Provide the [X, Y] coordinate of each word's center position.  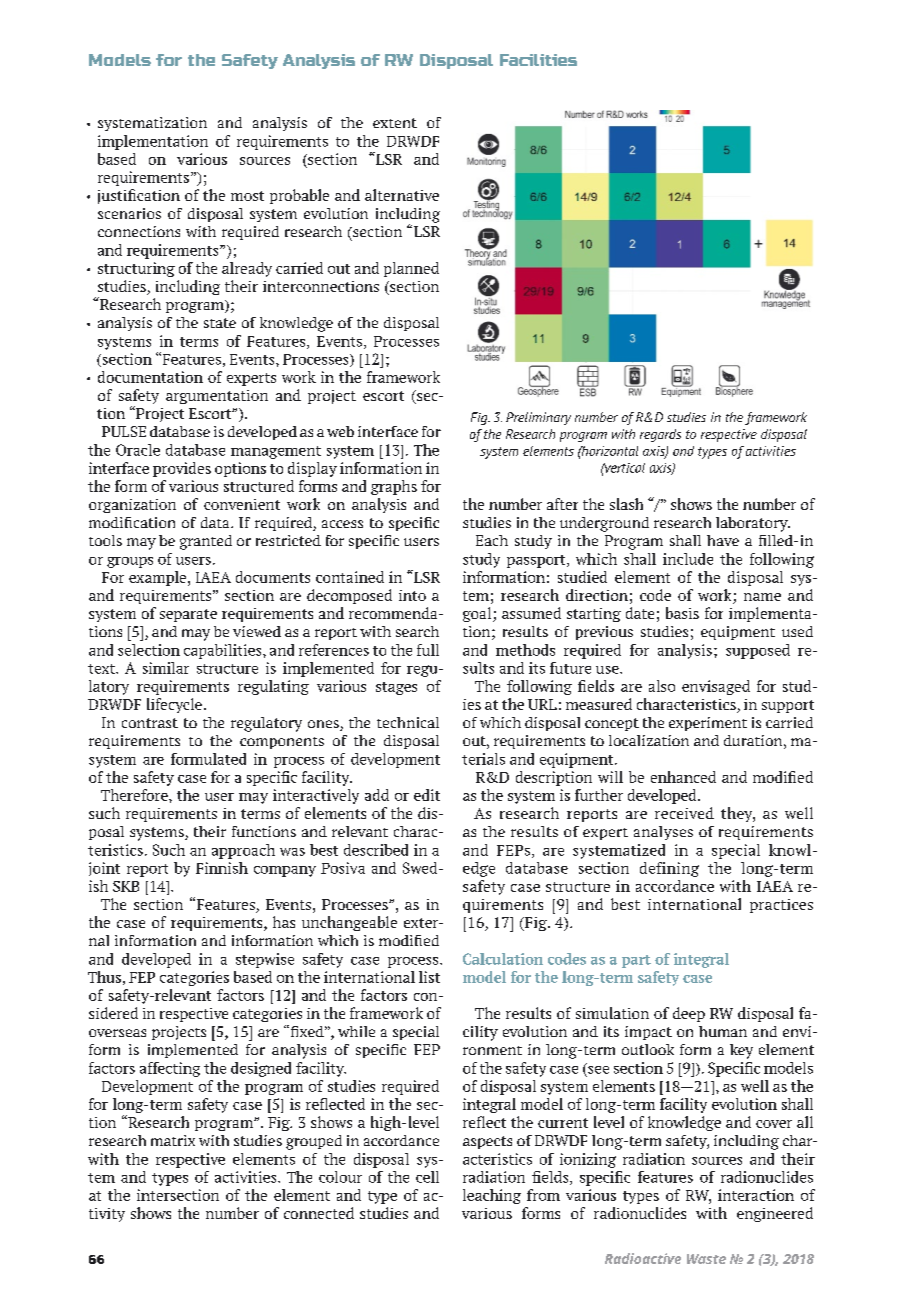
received [684, 813]
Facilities [538, 60]
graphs [394, 487]
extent [395, 123]
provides [182, 469]
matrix [173, 1140]
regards [660, 435]
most [247, 196]
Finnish [222, 868]
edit [427, 795]
